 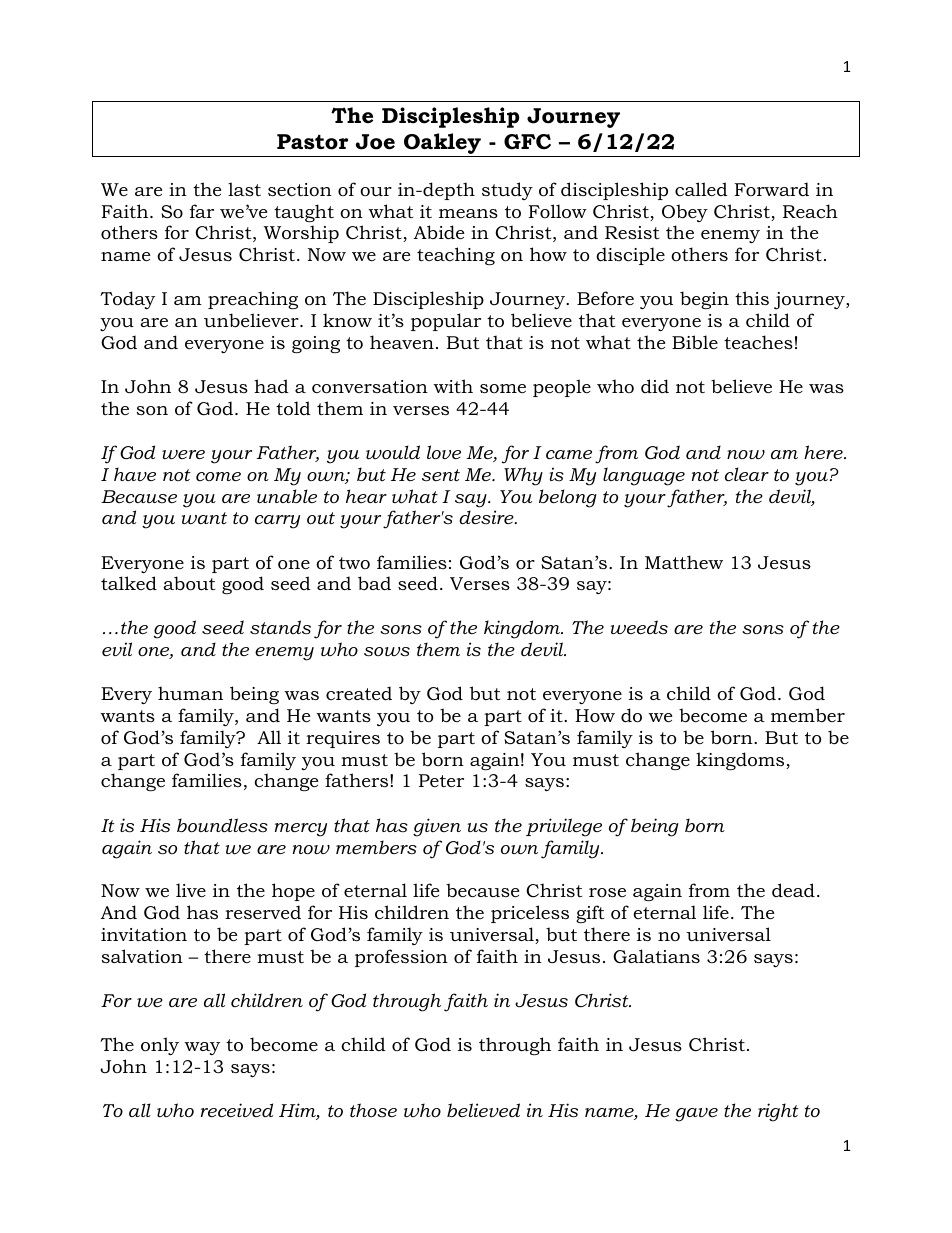 What do you see at coordinates (442, 145) in the screenshot?
I see `Oakley` at bounding box center [442, 145].
